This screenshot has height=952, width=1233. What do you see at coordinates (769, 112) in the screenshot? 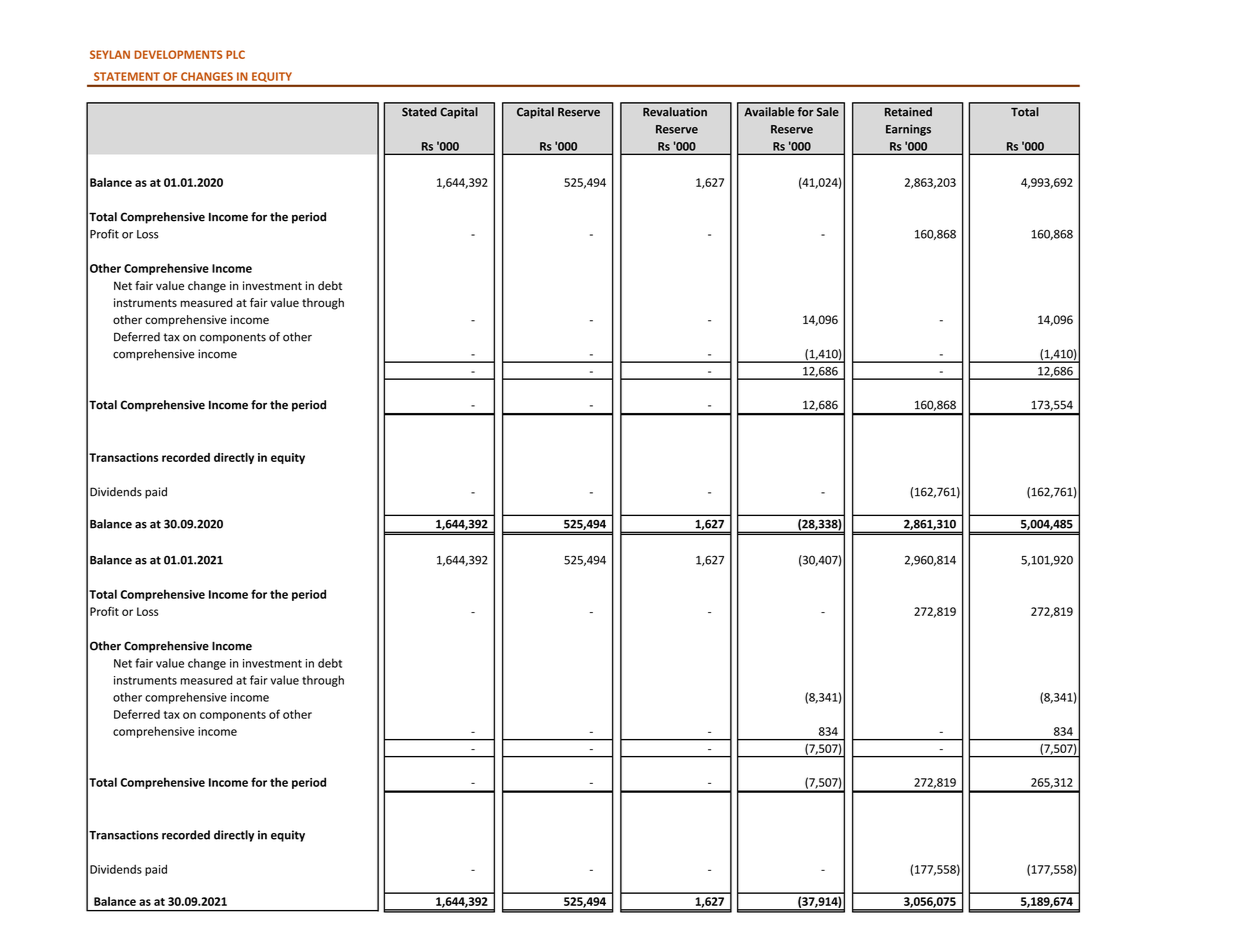
I see `Available` at bounding box center [769, 112].
